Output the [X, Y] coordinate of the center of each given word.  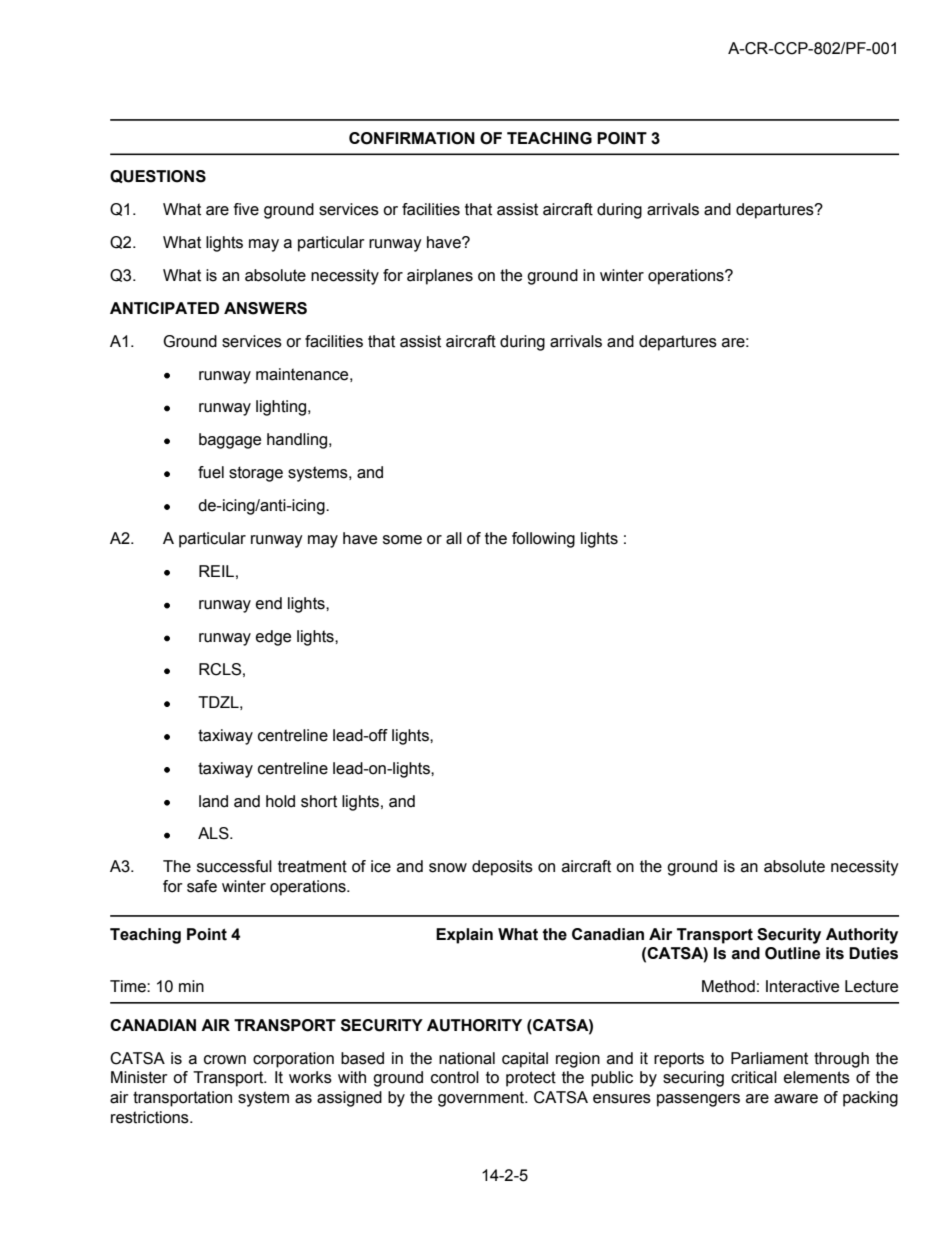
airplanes [440, 277]
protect [531, 1079]
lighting [282, 408]
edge [273, 638]
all [454, 538]
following [543, 540]
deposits [502, 868]
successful [234, 866]
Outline [792, 953]
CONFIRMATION [412, 138]
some [402, 540]
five [246, 209]
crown [225, 1060]
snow [448, 868]
